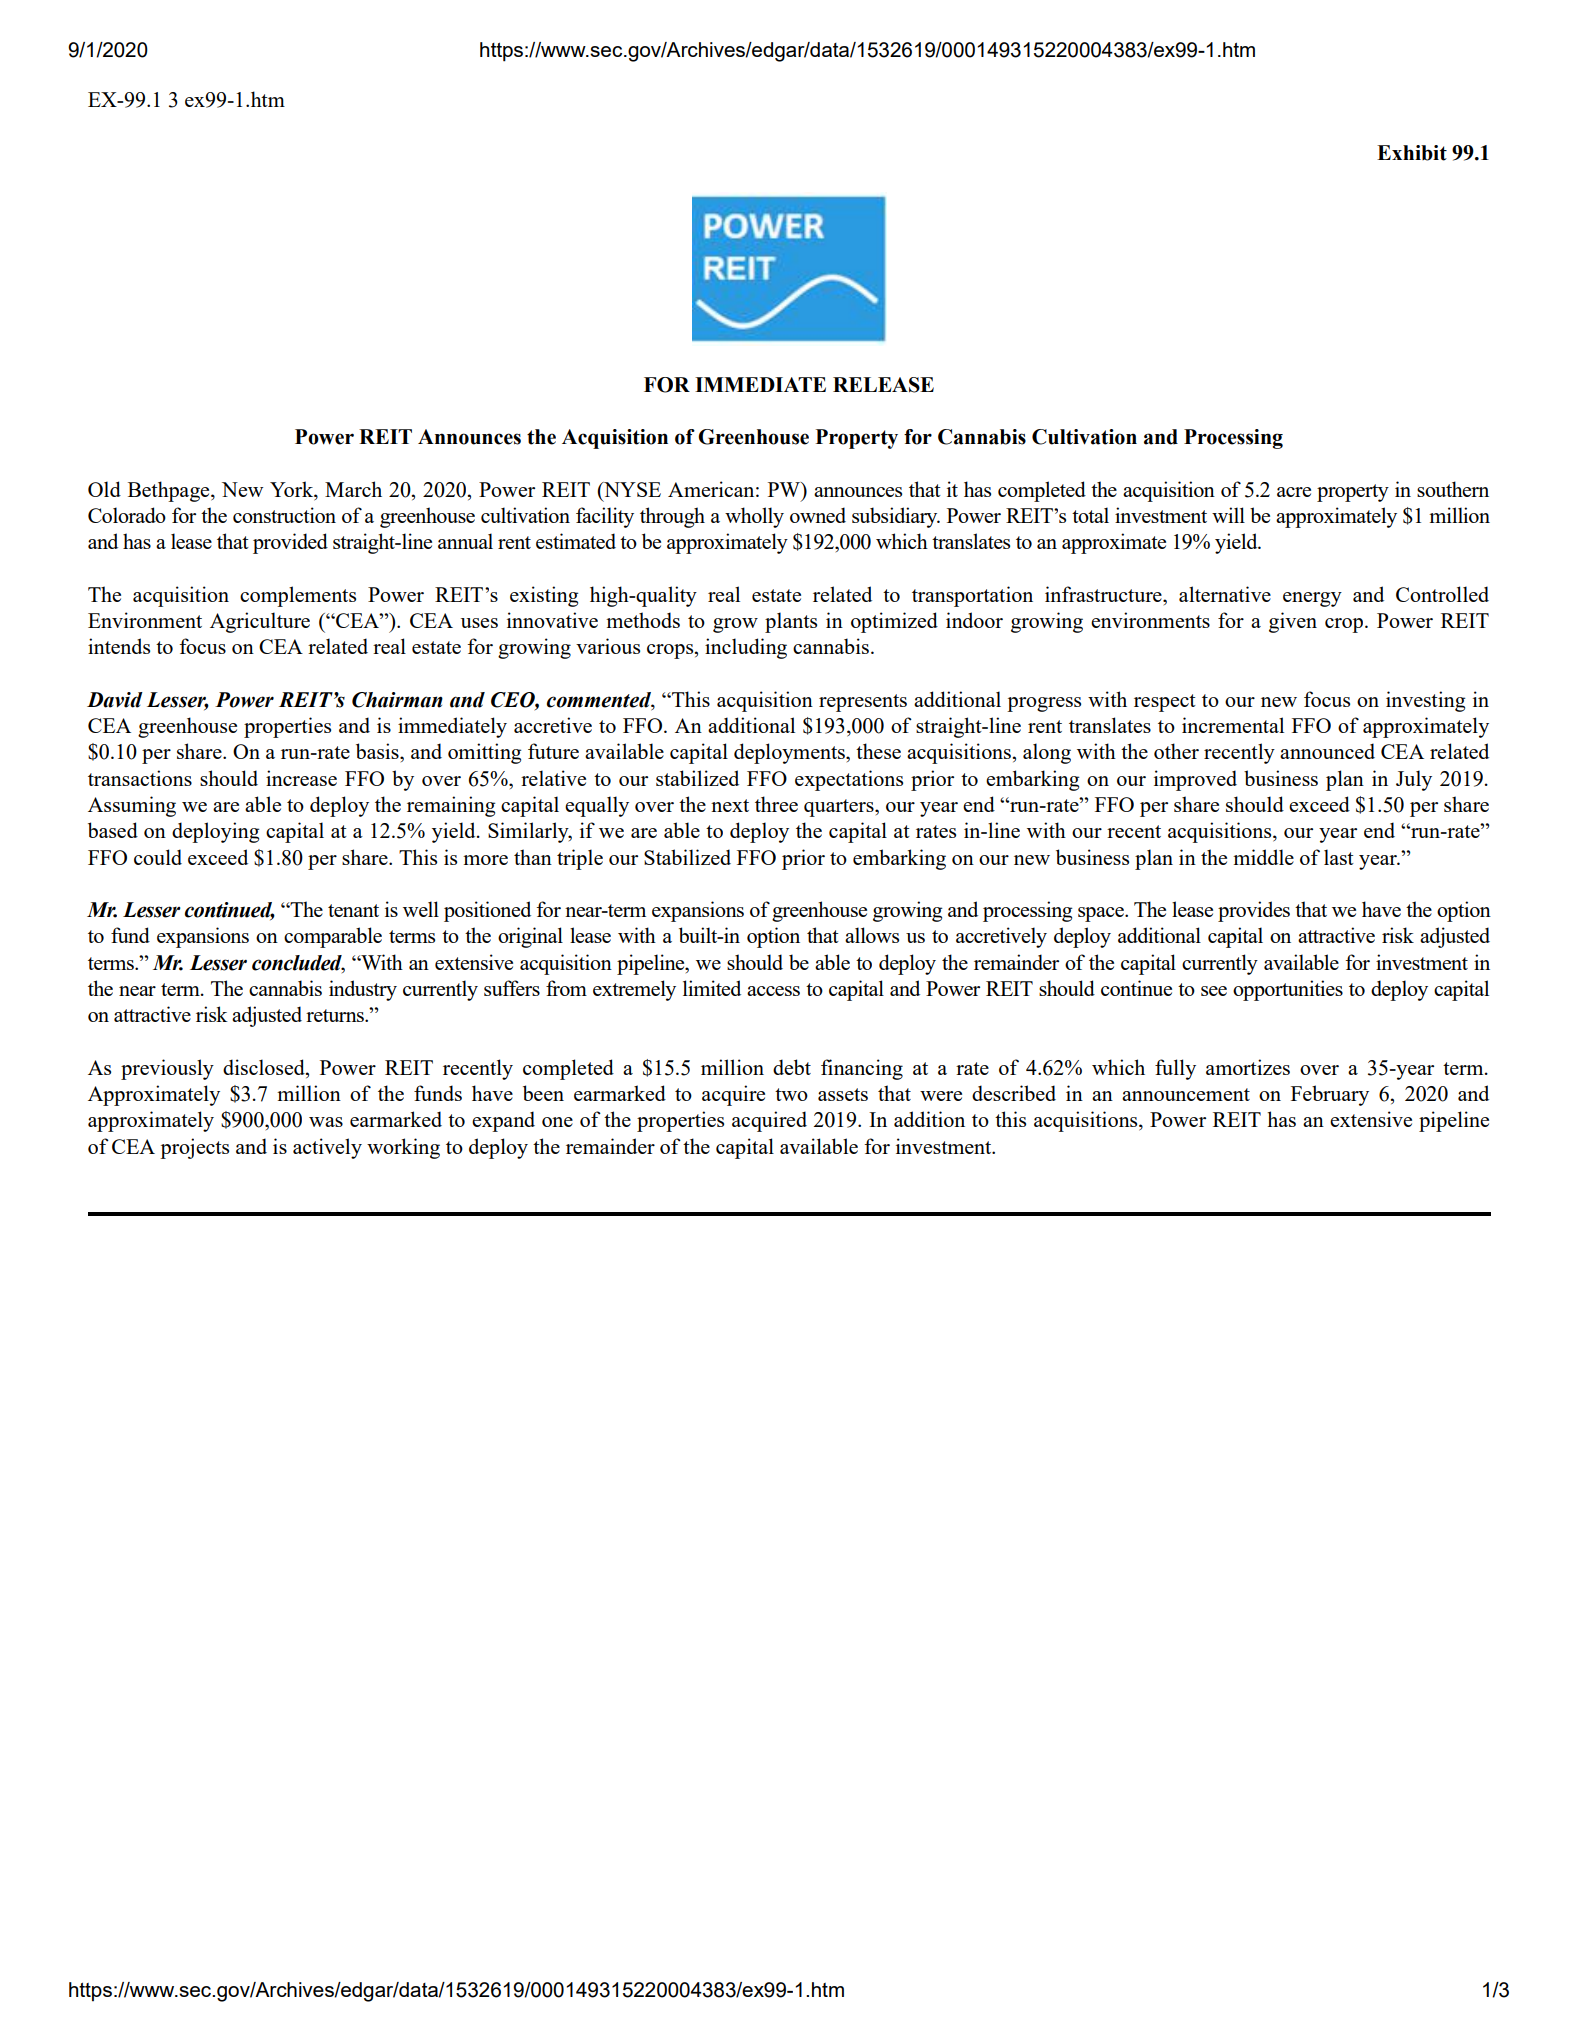  Describe the element at coordinates (776, 804) in the screenshot. I see `three` at that location.
